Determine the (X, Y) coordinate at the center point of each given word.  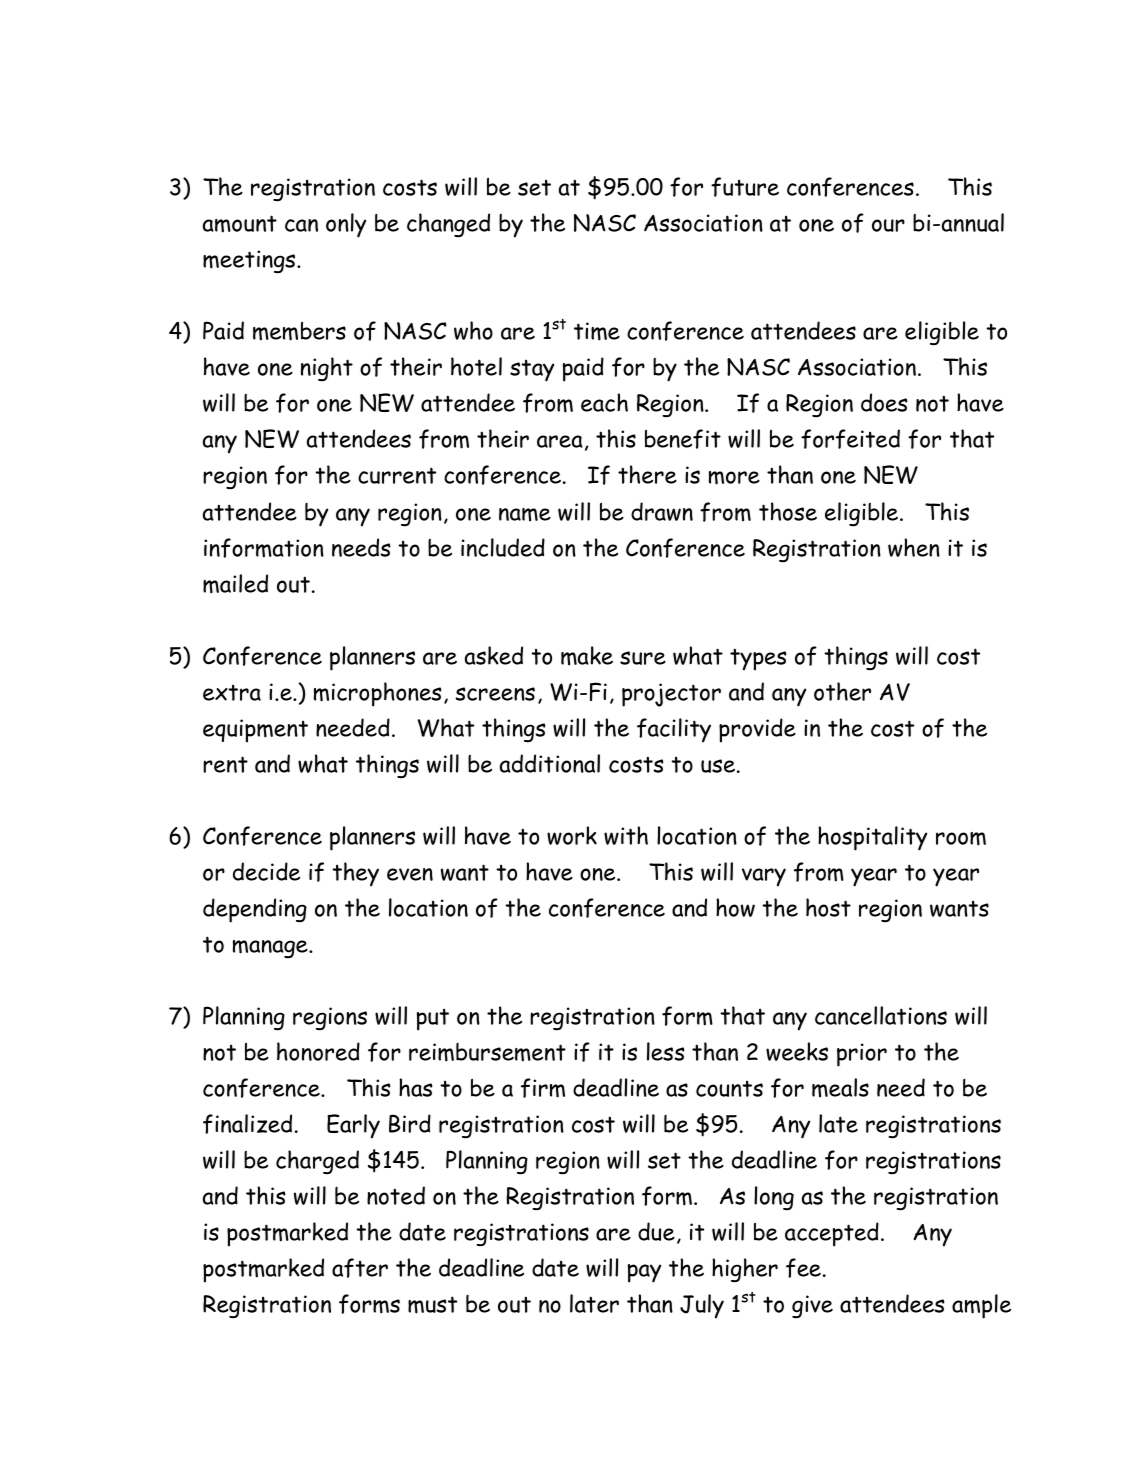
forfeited (850, 439)
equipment (255, 731)
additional (550, 763)
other (842, 691)
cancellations (881, 1015)
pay (644, 1273)
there (647, 474)
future (745, 187)
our (888, 225)
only (346, 225)
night (327, 369)
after (360, 1268)
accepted (832, 1234)
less (666, 1051)
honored (318, 1051)
